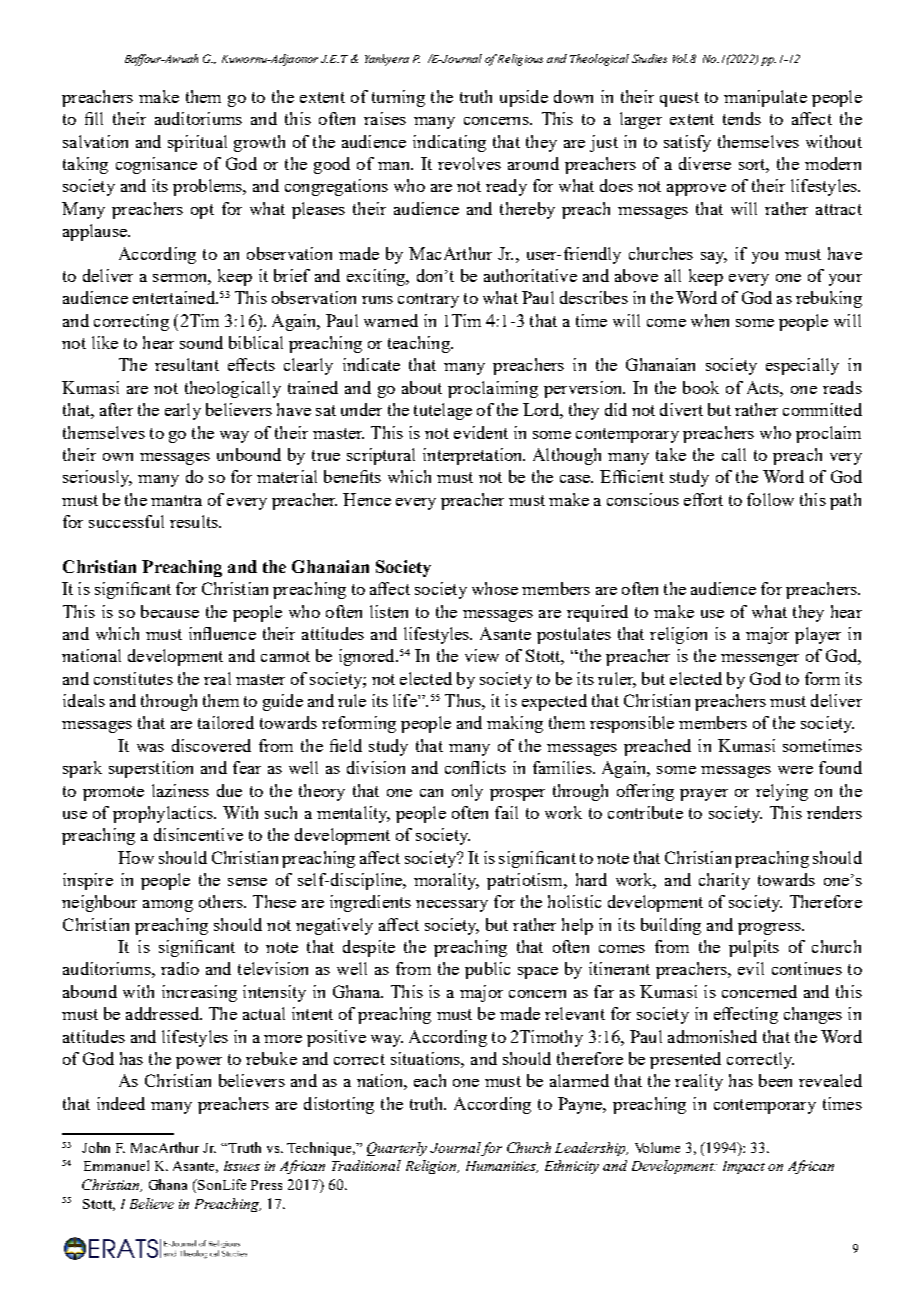 This image has height=1308, width=924. What do you see at coordinates (802, 366) in the image?
I see `especially` at bounding box center [802, 366].
